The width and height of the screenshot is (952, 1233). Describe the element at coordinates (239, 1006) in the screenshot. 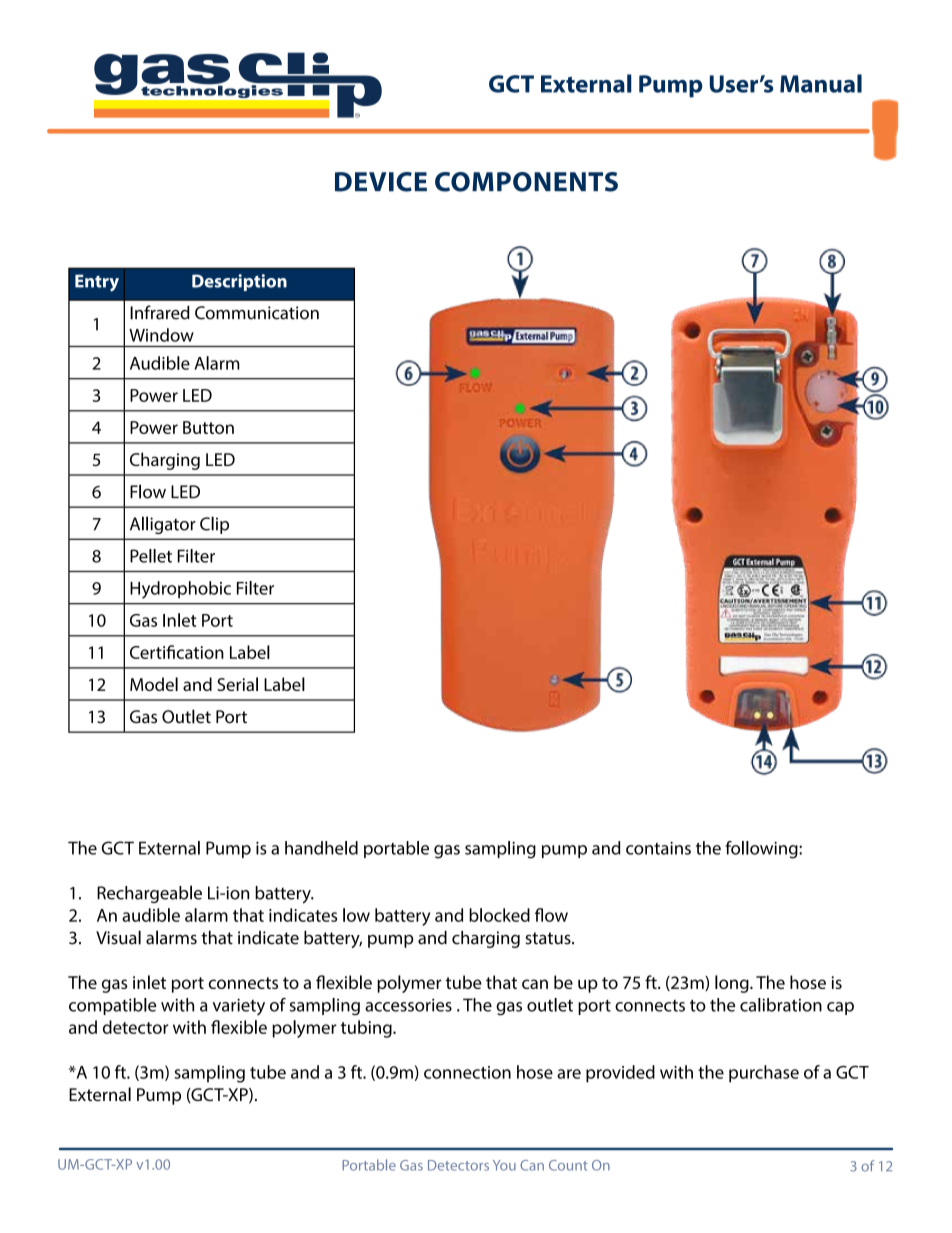

I see `variety` at that location.
